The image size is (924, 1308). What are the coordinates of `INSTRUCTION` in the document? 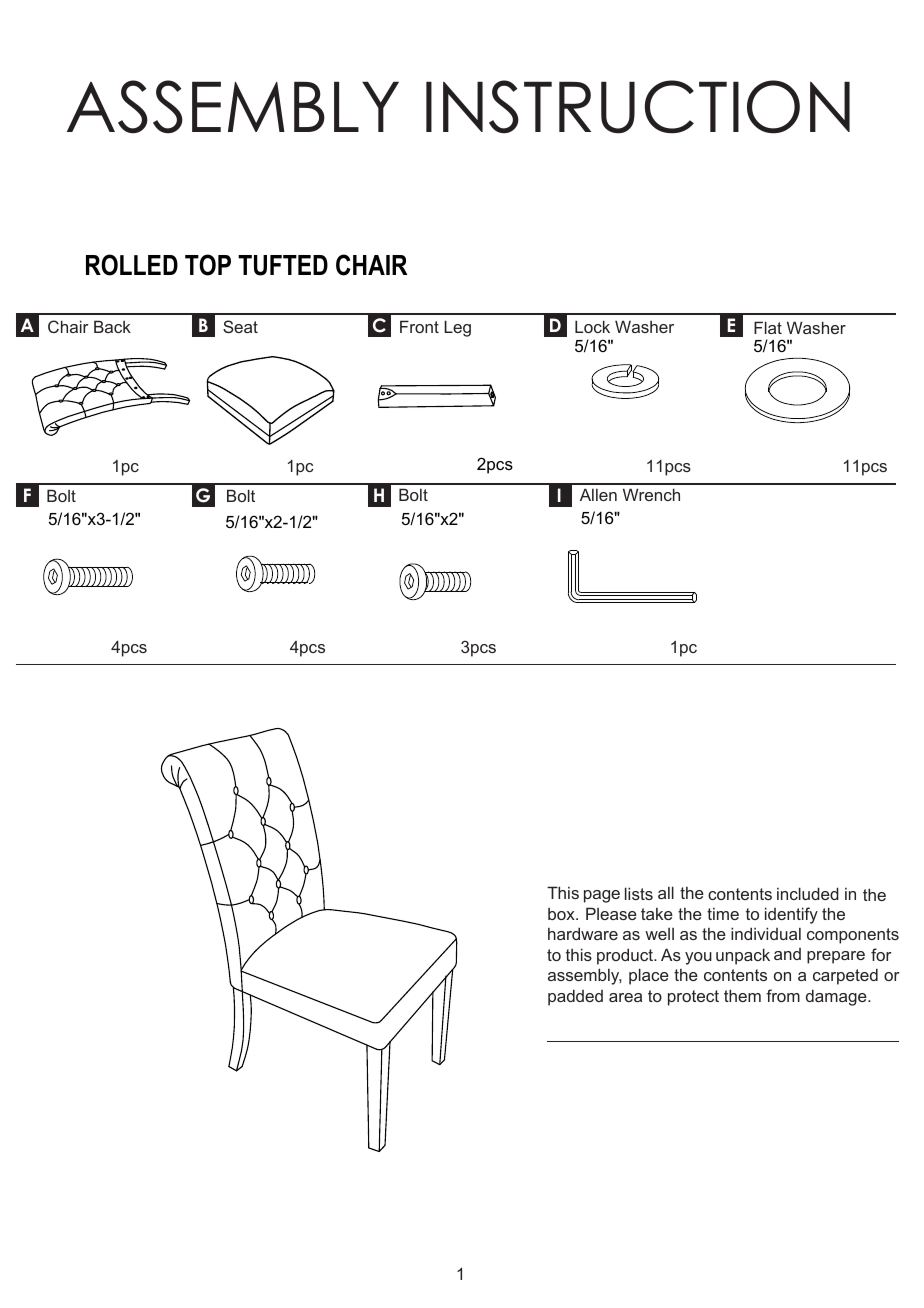 It's located at (638, 107).
